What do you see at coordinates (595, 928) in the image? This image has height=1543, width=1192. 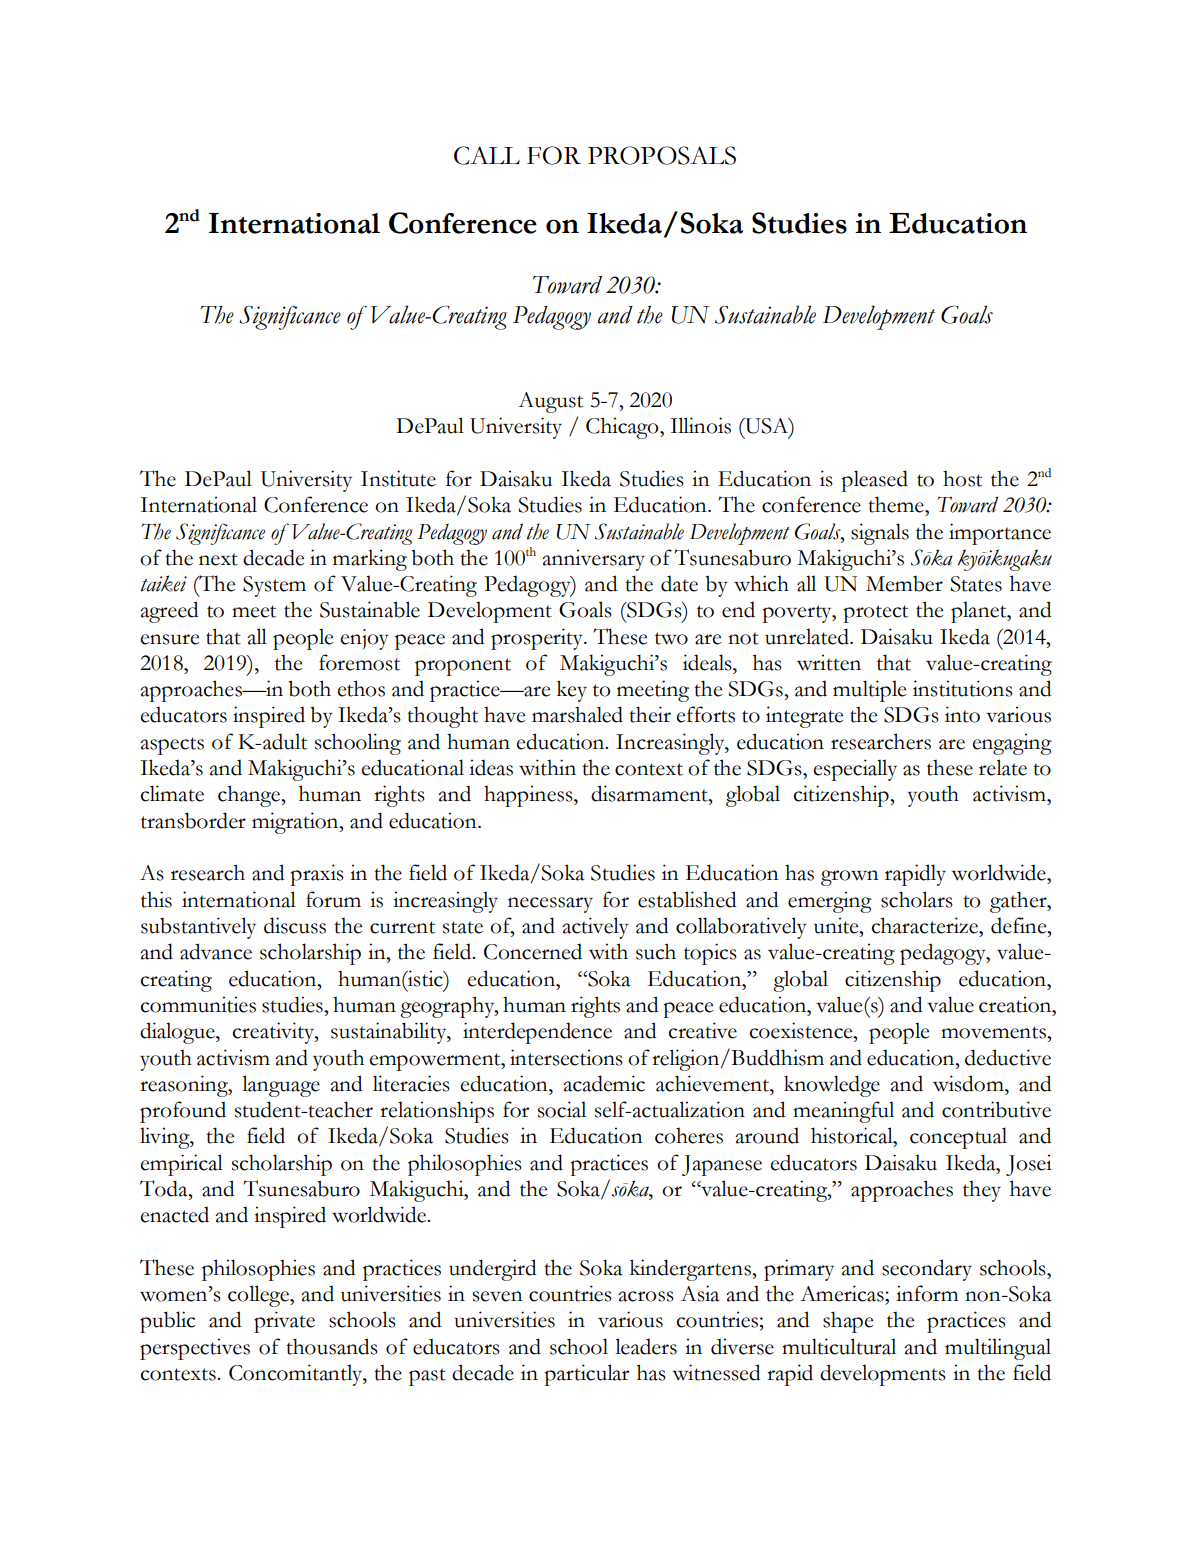 I see `actively` at bounding box center [595, 928].
